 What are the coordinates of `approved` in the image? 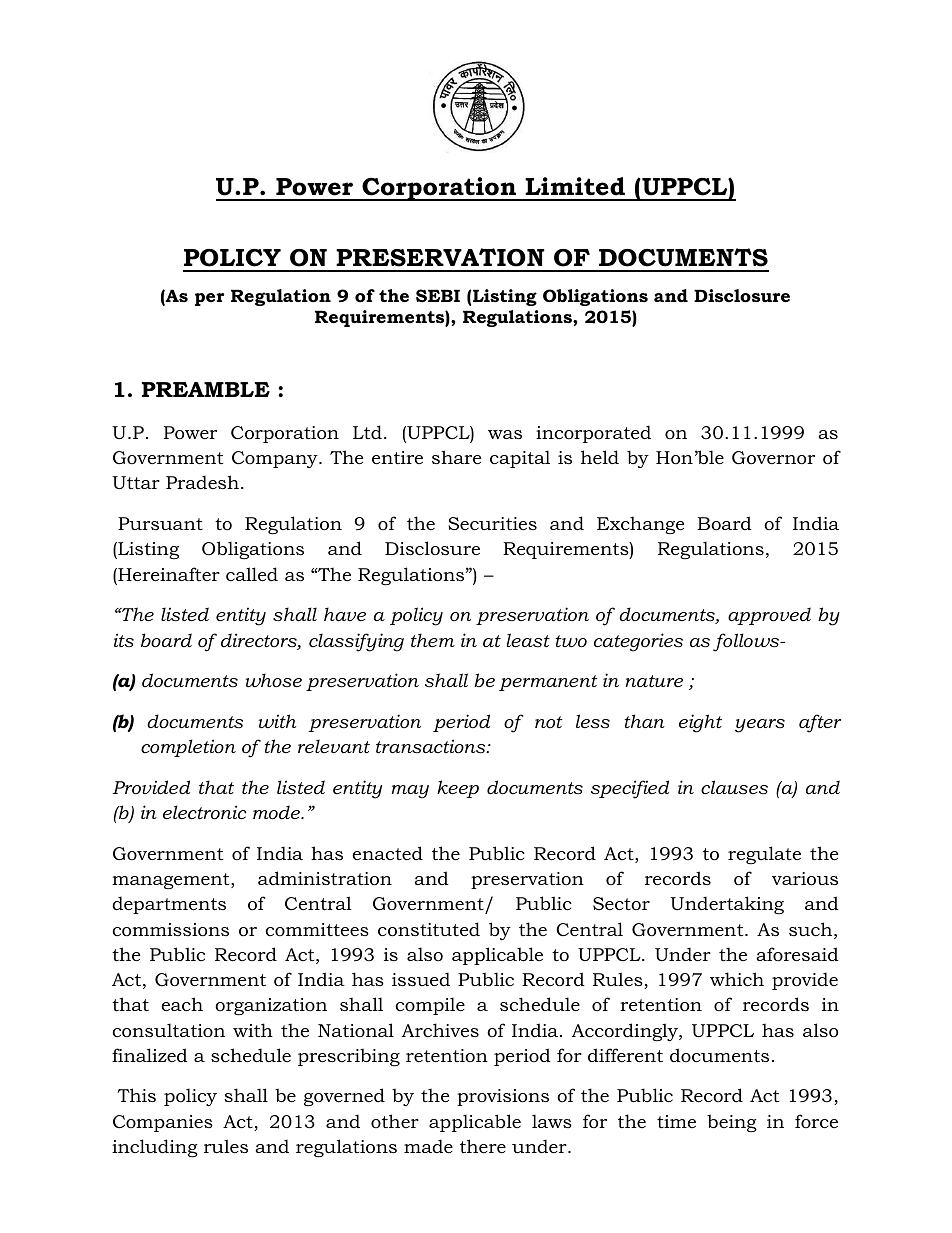 It's located at (769, 616).
